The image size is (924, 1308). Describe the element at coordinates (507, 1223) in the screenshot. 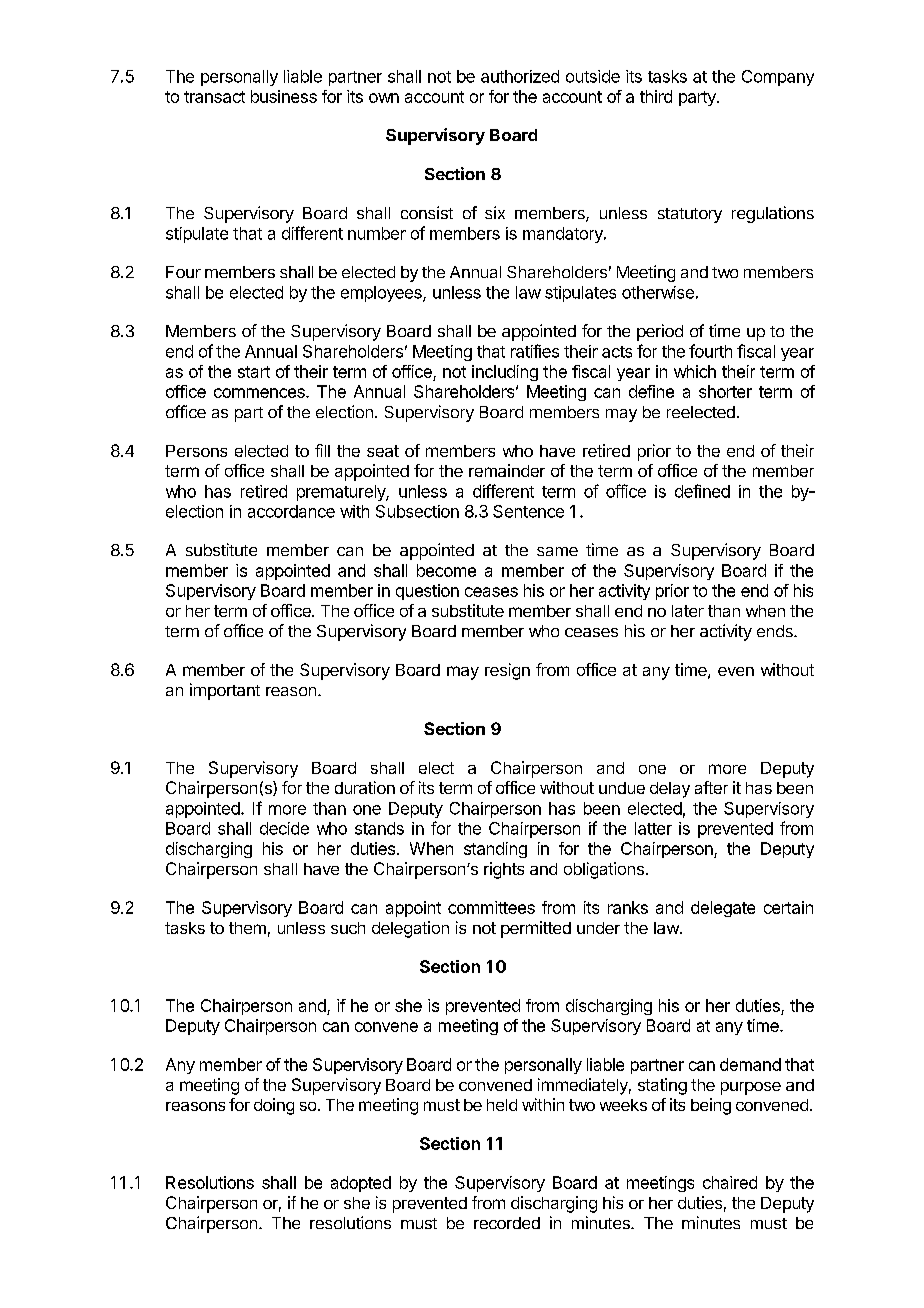

I see `recorded` at that location.
